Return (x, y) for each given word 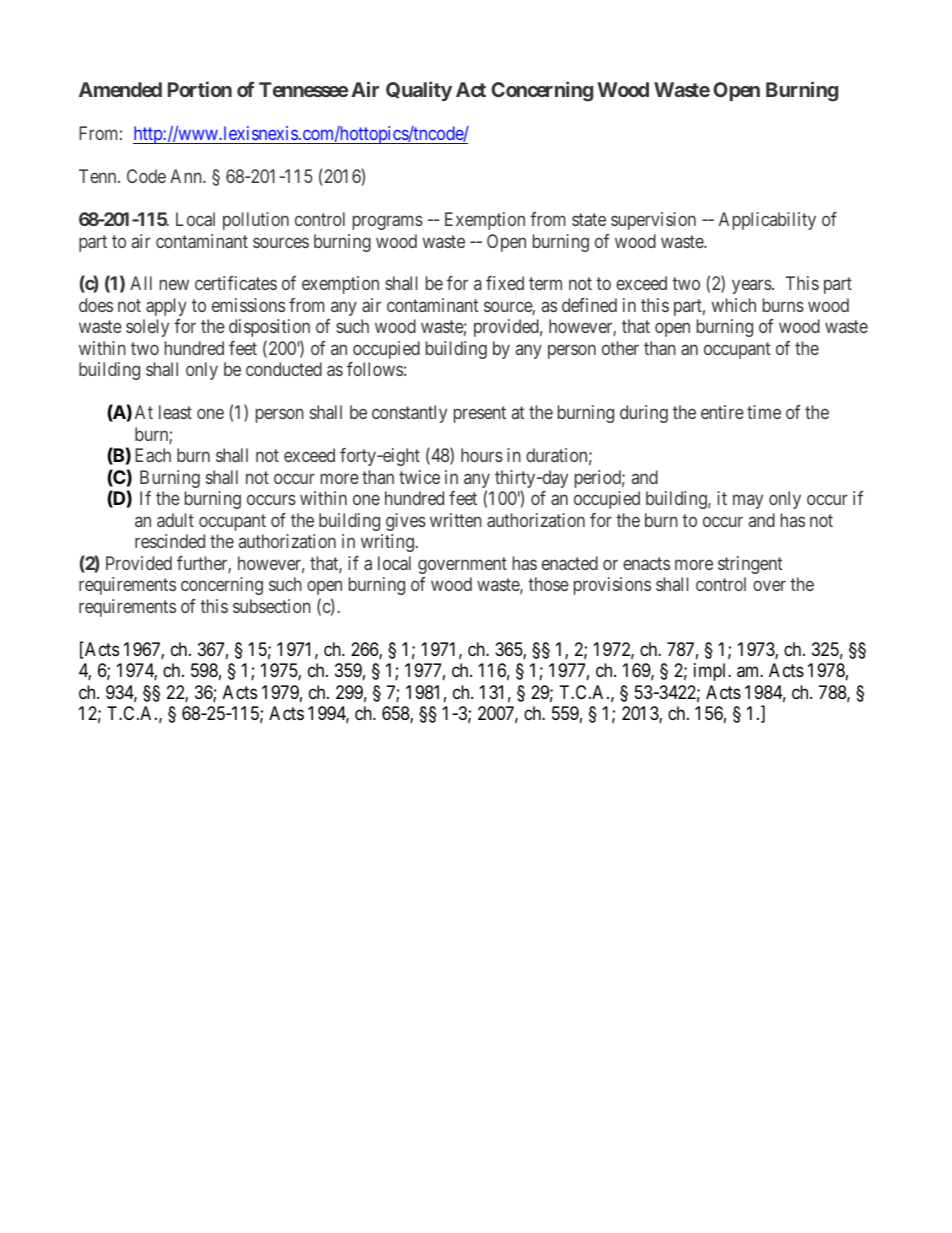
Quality (419, 91)
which (734, 305)
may (748, 502)
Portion (200, 89)
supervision (653, 221)
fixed (505, 283)
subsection (272, 606)
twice (419, 477)
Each (153, 455)
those (548, 584)
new (174, 285)
